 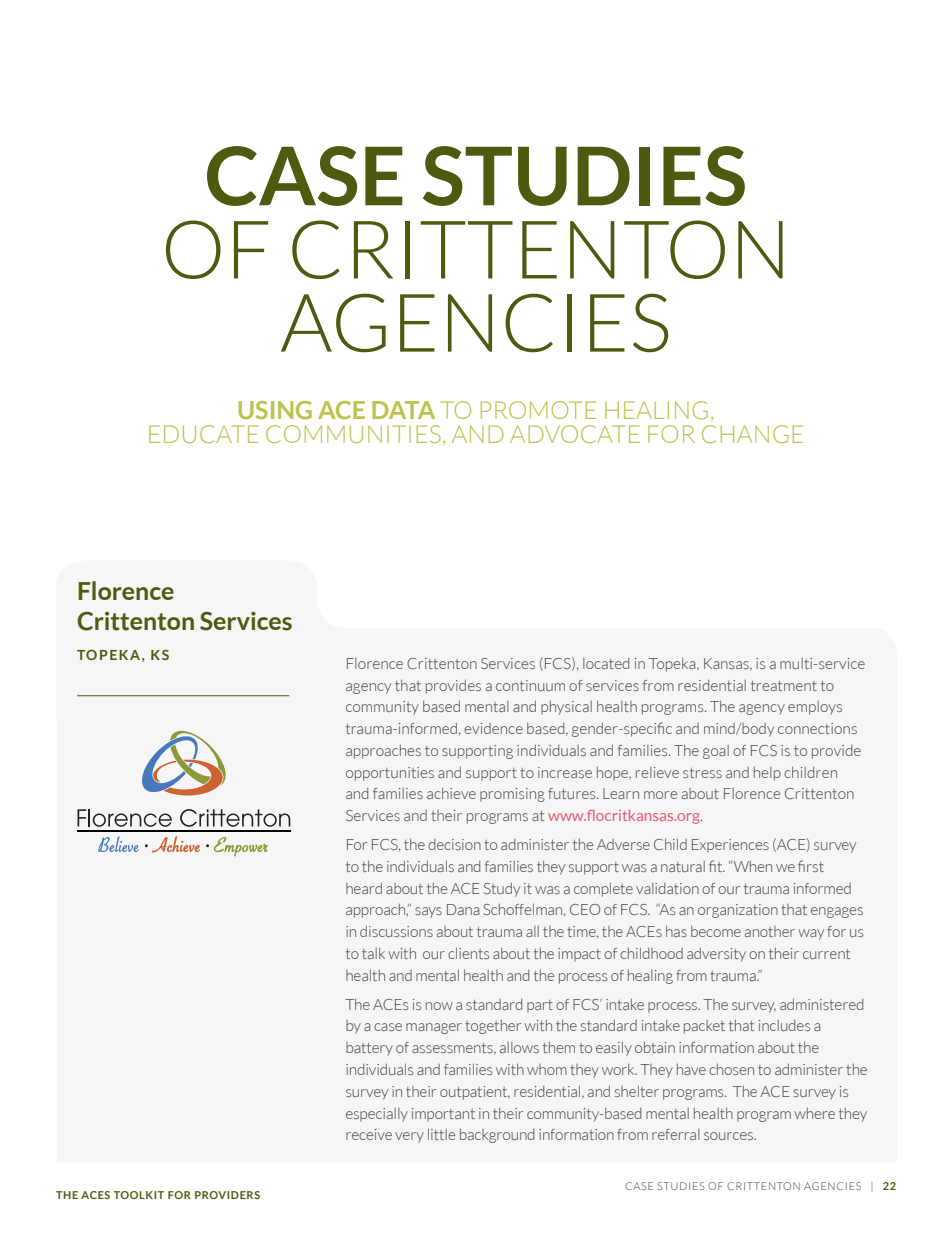 What do you see at coordinates (538, 410) in the screenshot?
I see `PROMOTE` at bounding box center [538, 410].
